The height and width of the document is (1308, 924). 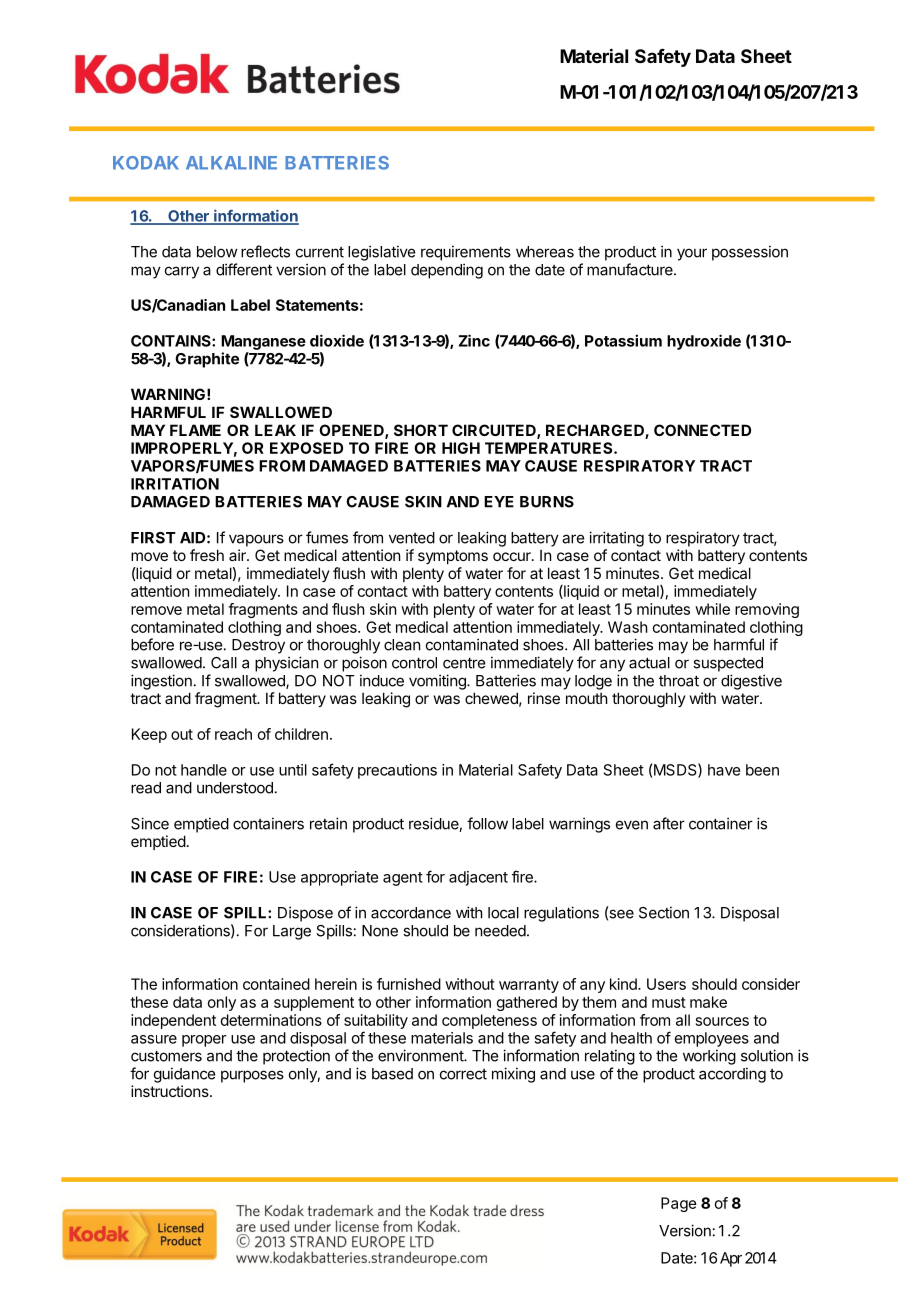 I want to click on symptoms, so click(x=453, y=557).
